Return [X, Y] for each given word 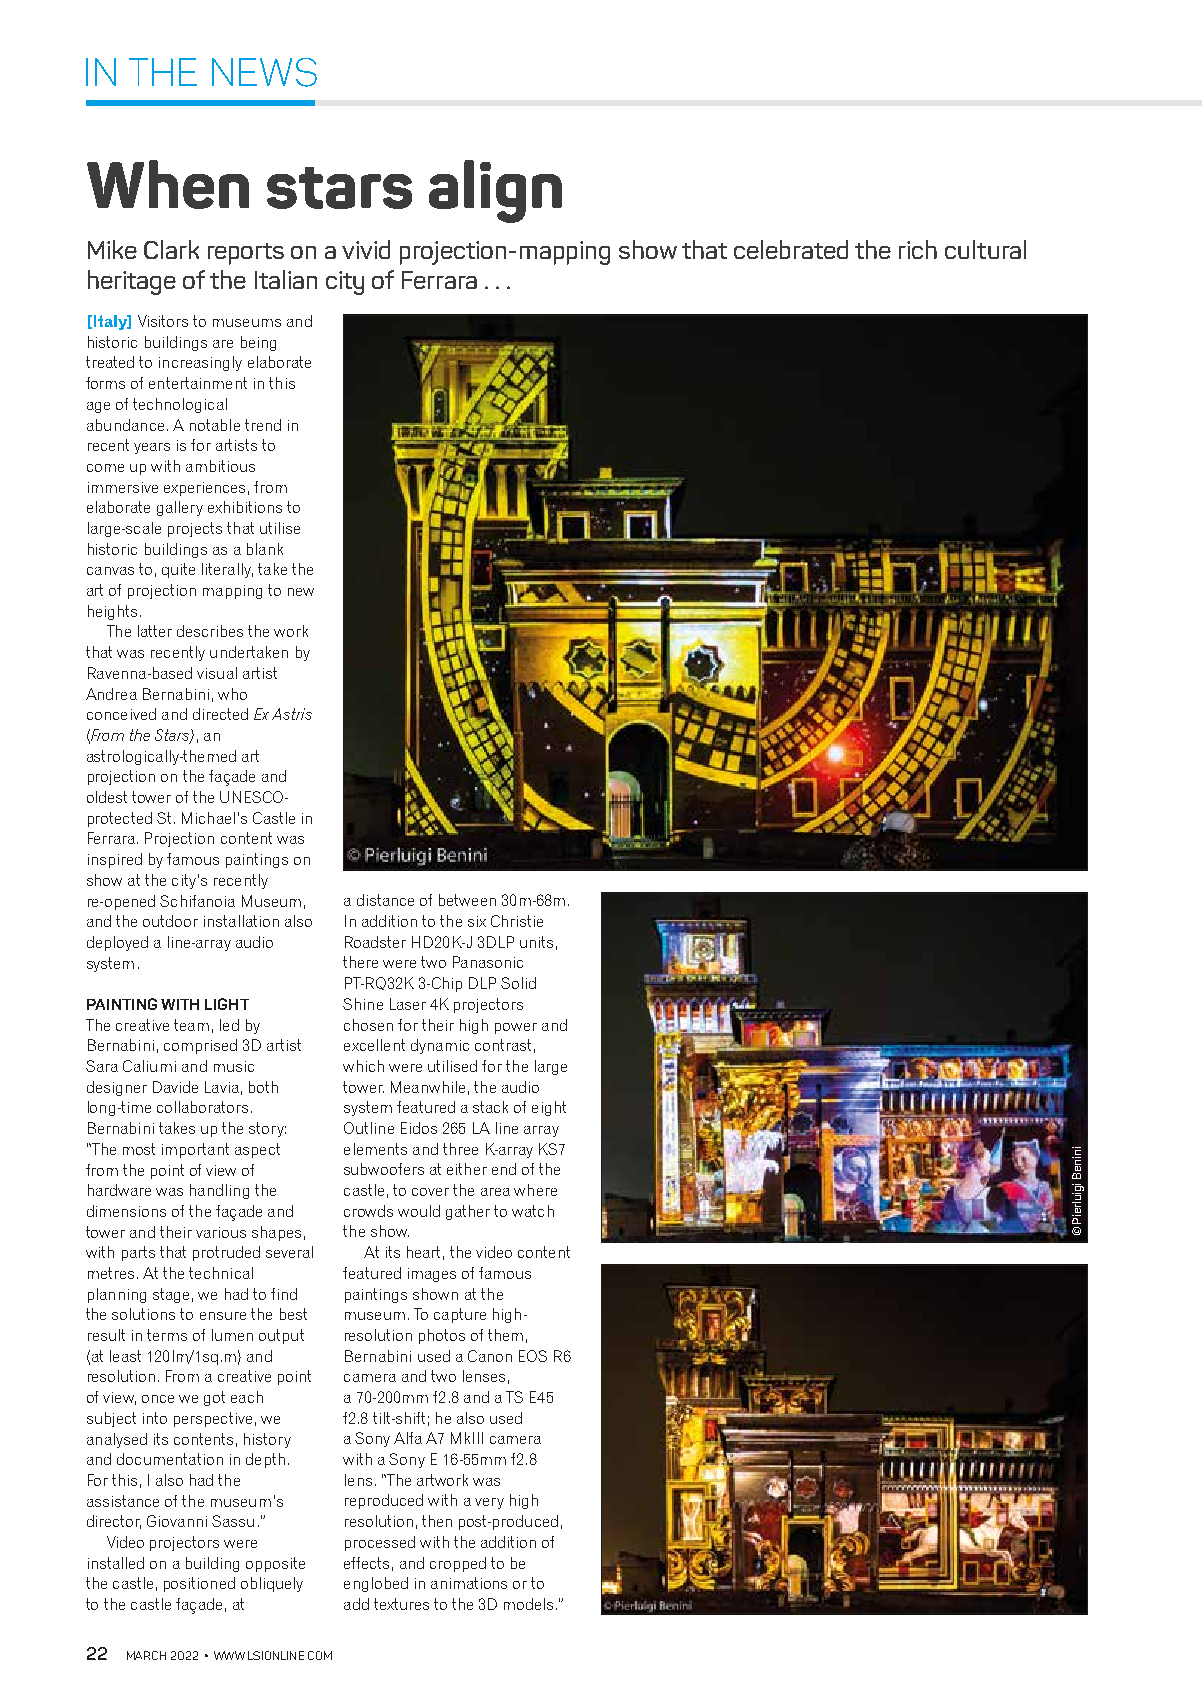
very [489, 1503]
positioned [199, 1584]
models [528, 1604]
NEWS [264, 72]
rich [918, 249]
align [495, 191]
